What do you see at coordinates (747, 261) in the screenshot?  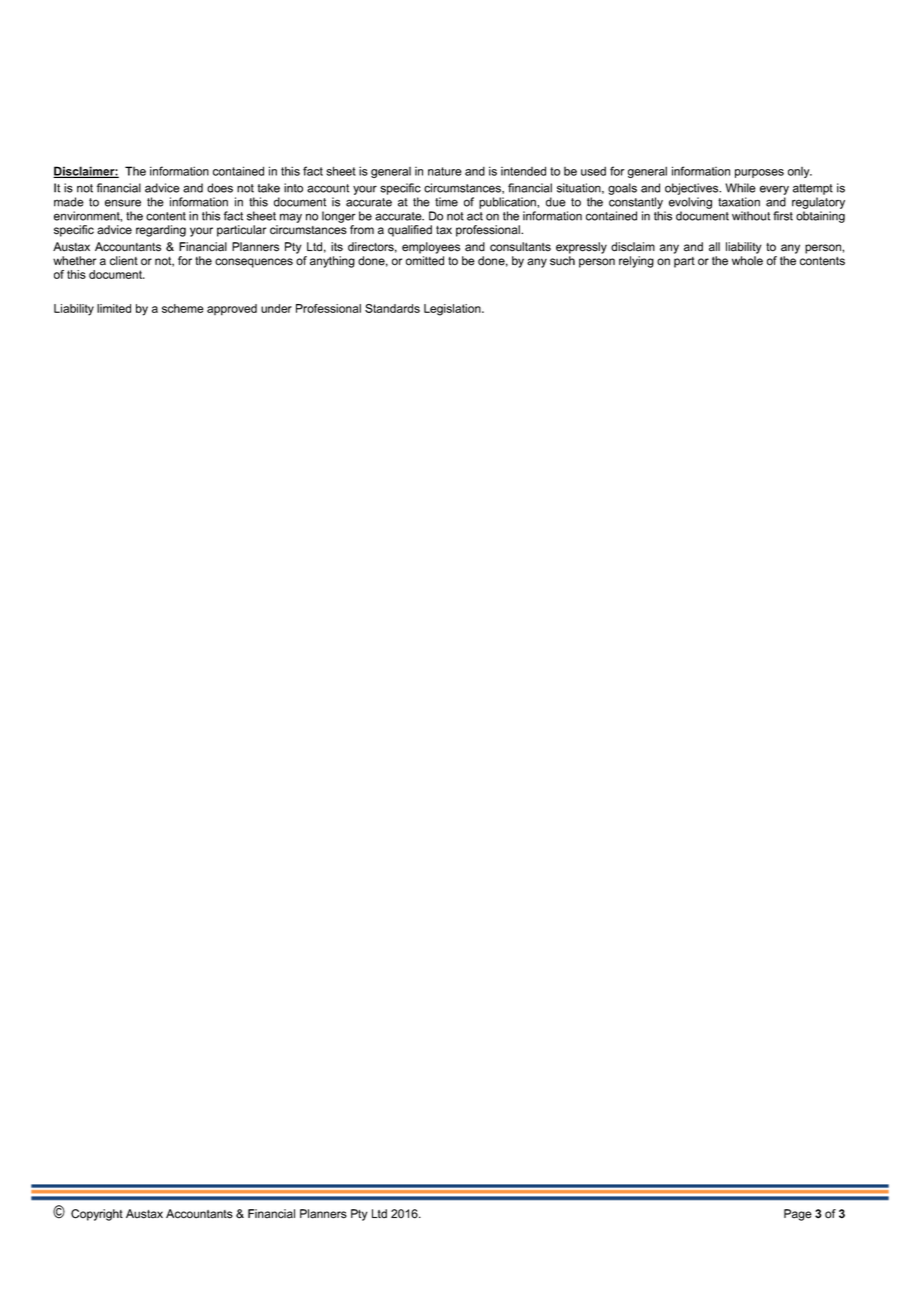 I see `whole` at bounding box center [747, 261].
